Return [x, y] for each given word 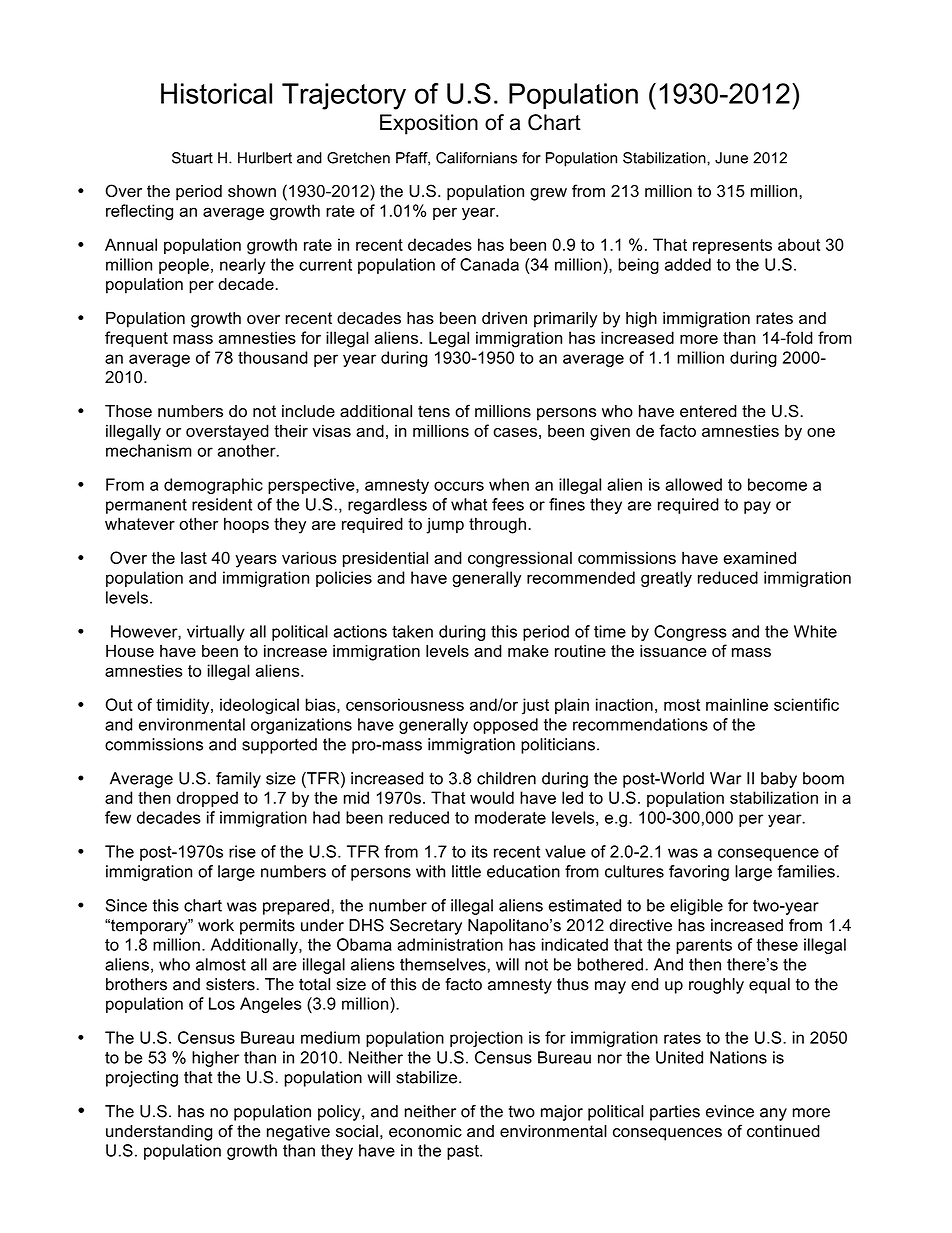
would [492, 797]
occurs [459, 486]
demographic [213, 486]
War [726, 778]
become [777, 484]
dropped [207, 799]
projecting [142, 1079]
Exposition [429, 124]
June [731, 158]
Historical [216, 93]
